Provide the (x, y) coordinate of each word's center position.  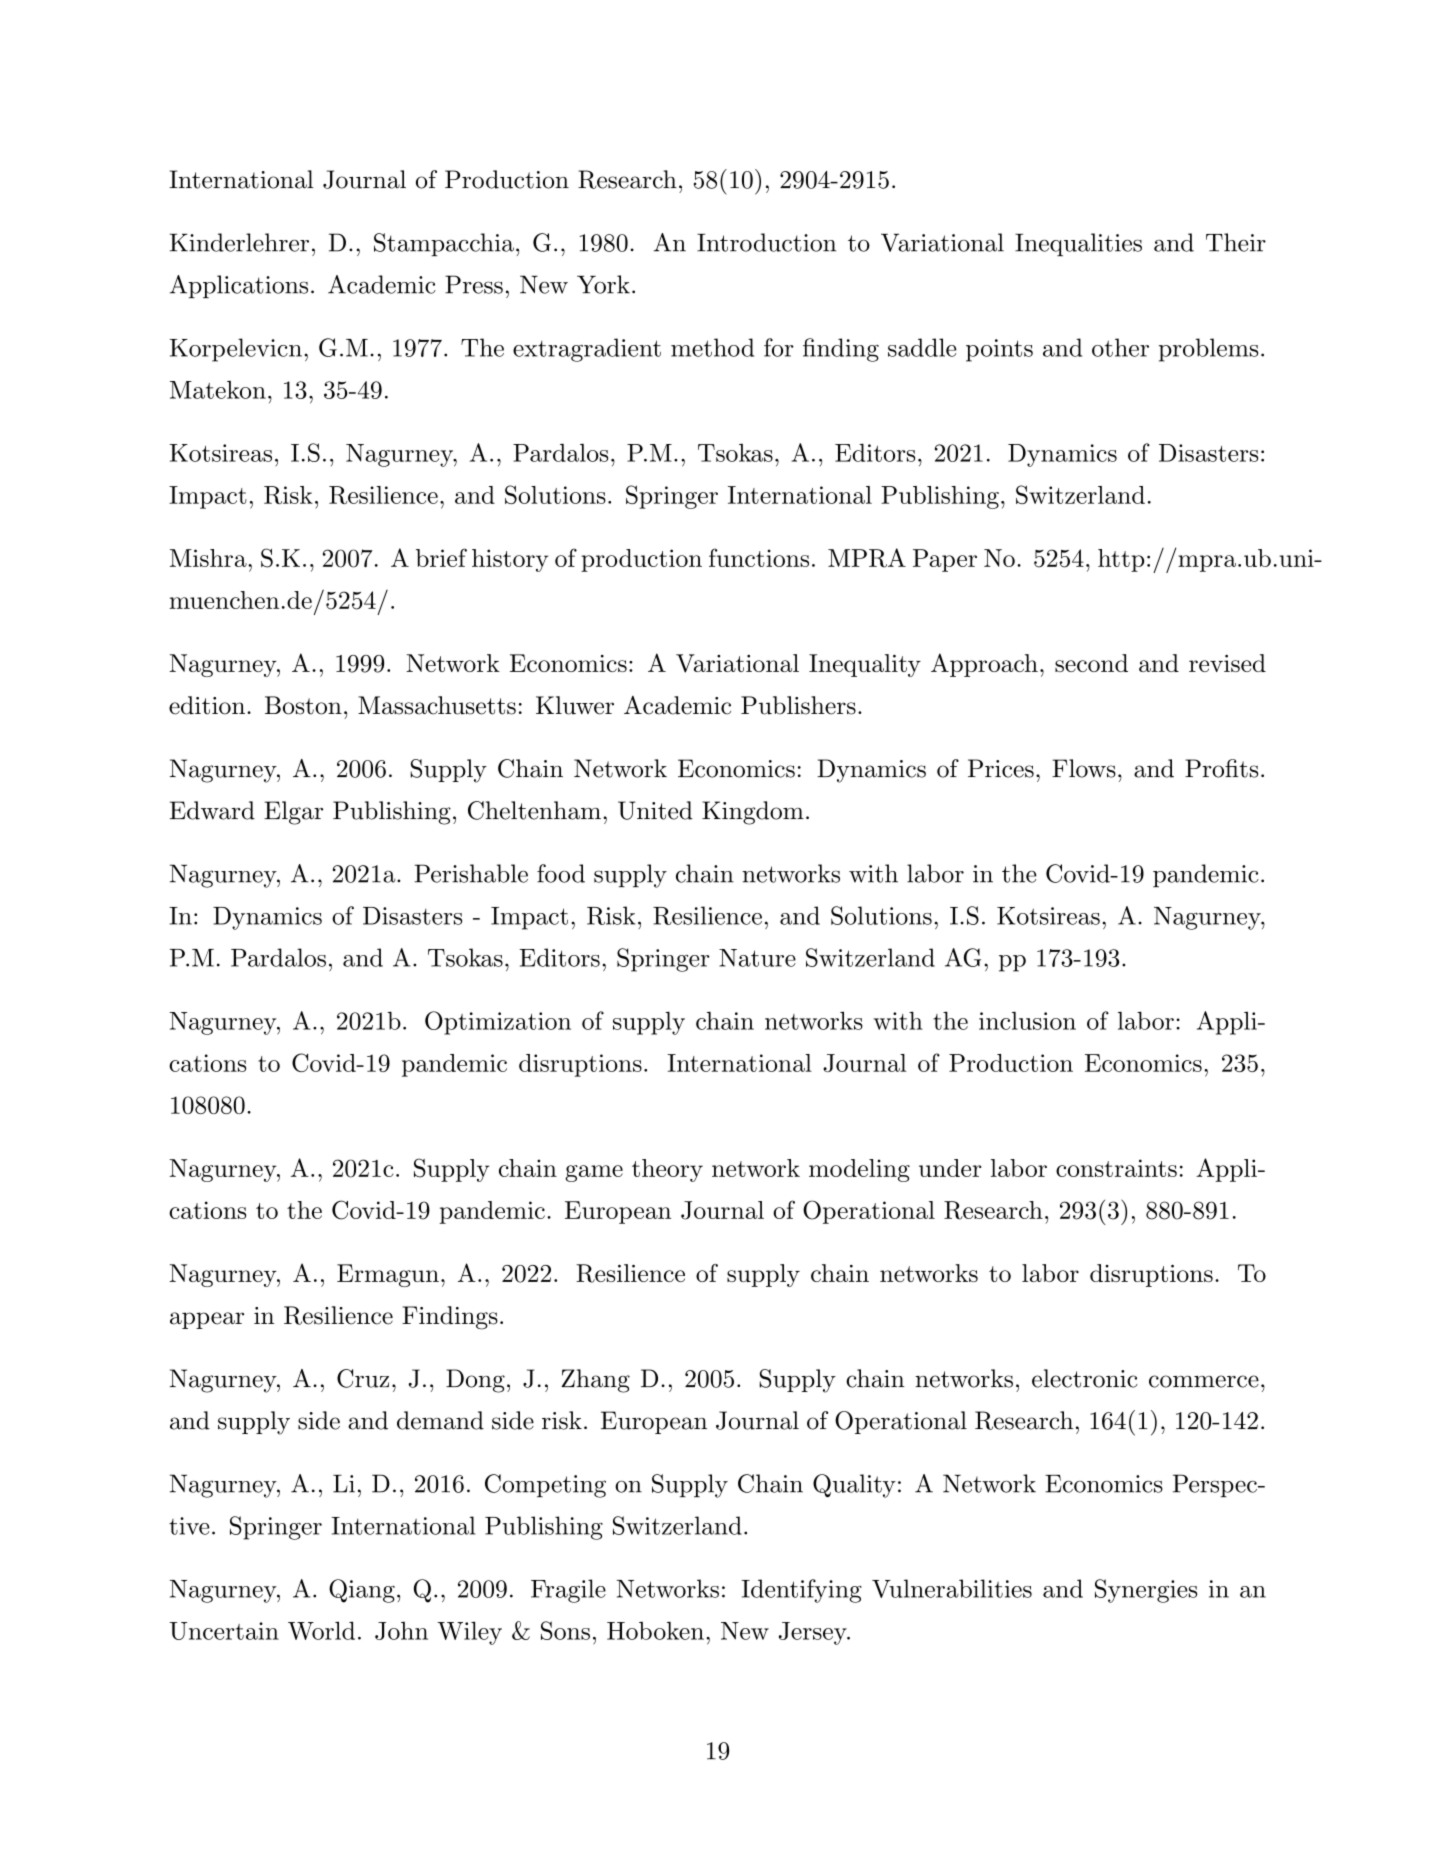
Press (474, 284)
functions (759, 557)
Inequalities (1078, 245)
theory (667, 1170)
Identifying (801, 1591)
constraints (1116, 1168)
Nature (757, 958)
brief (441, 557)
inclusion (1027, 1021)
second (1091, 663)
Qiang (362, 1591)
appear (207, 1320)
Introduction (766, 242)
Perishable (471, 873)
